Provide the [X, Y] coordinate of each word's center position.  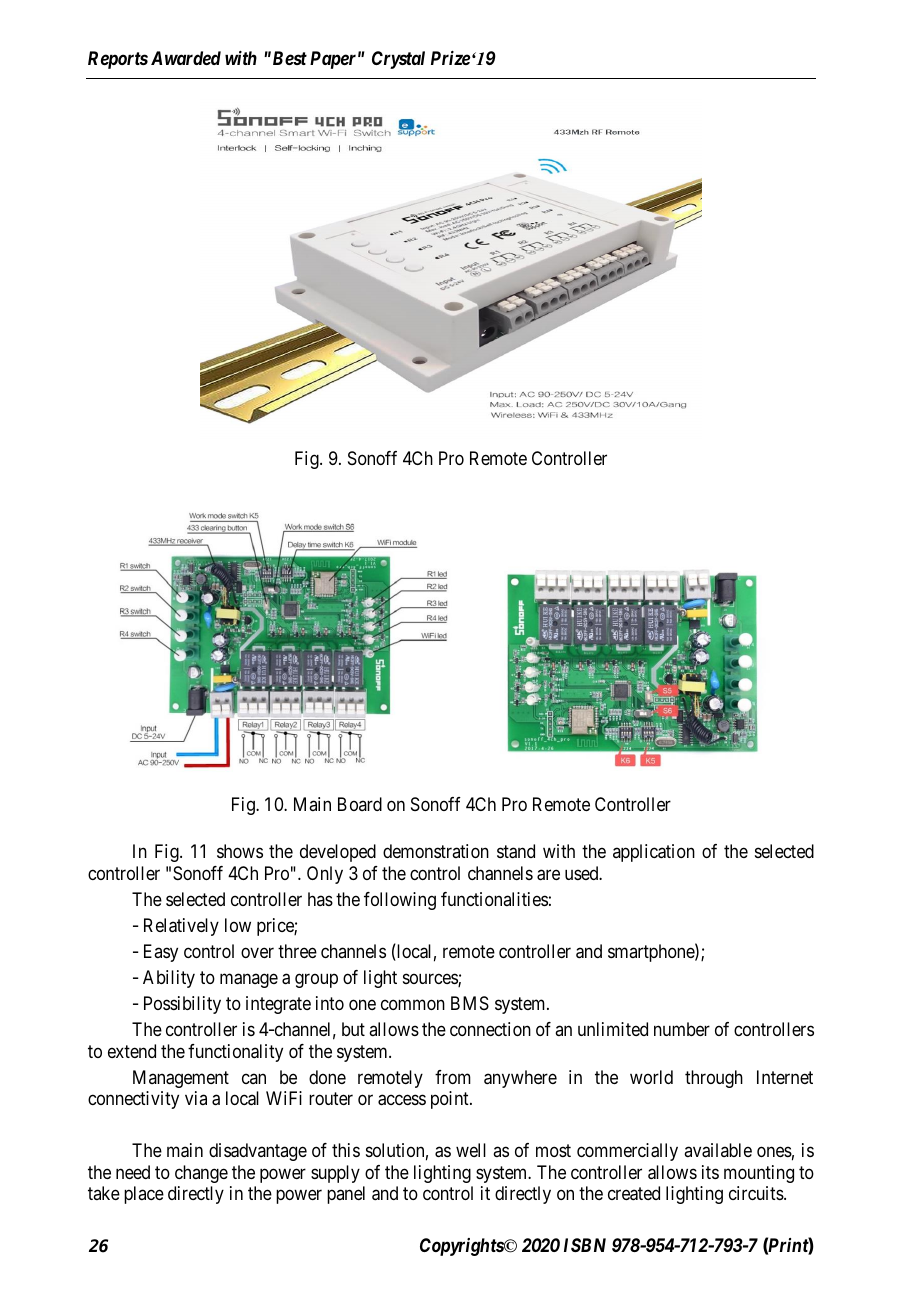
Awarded [186, 58]
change [201, 1174]
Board [360, 804]
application [654, 853]
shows [240, 851]
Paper [333, 60]
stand [516, 851]
